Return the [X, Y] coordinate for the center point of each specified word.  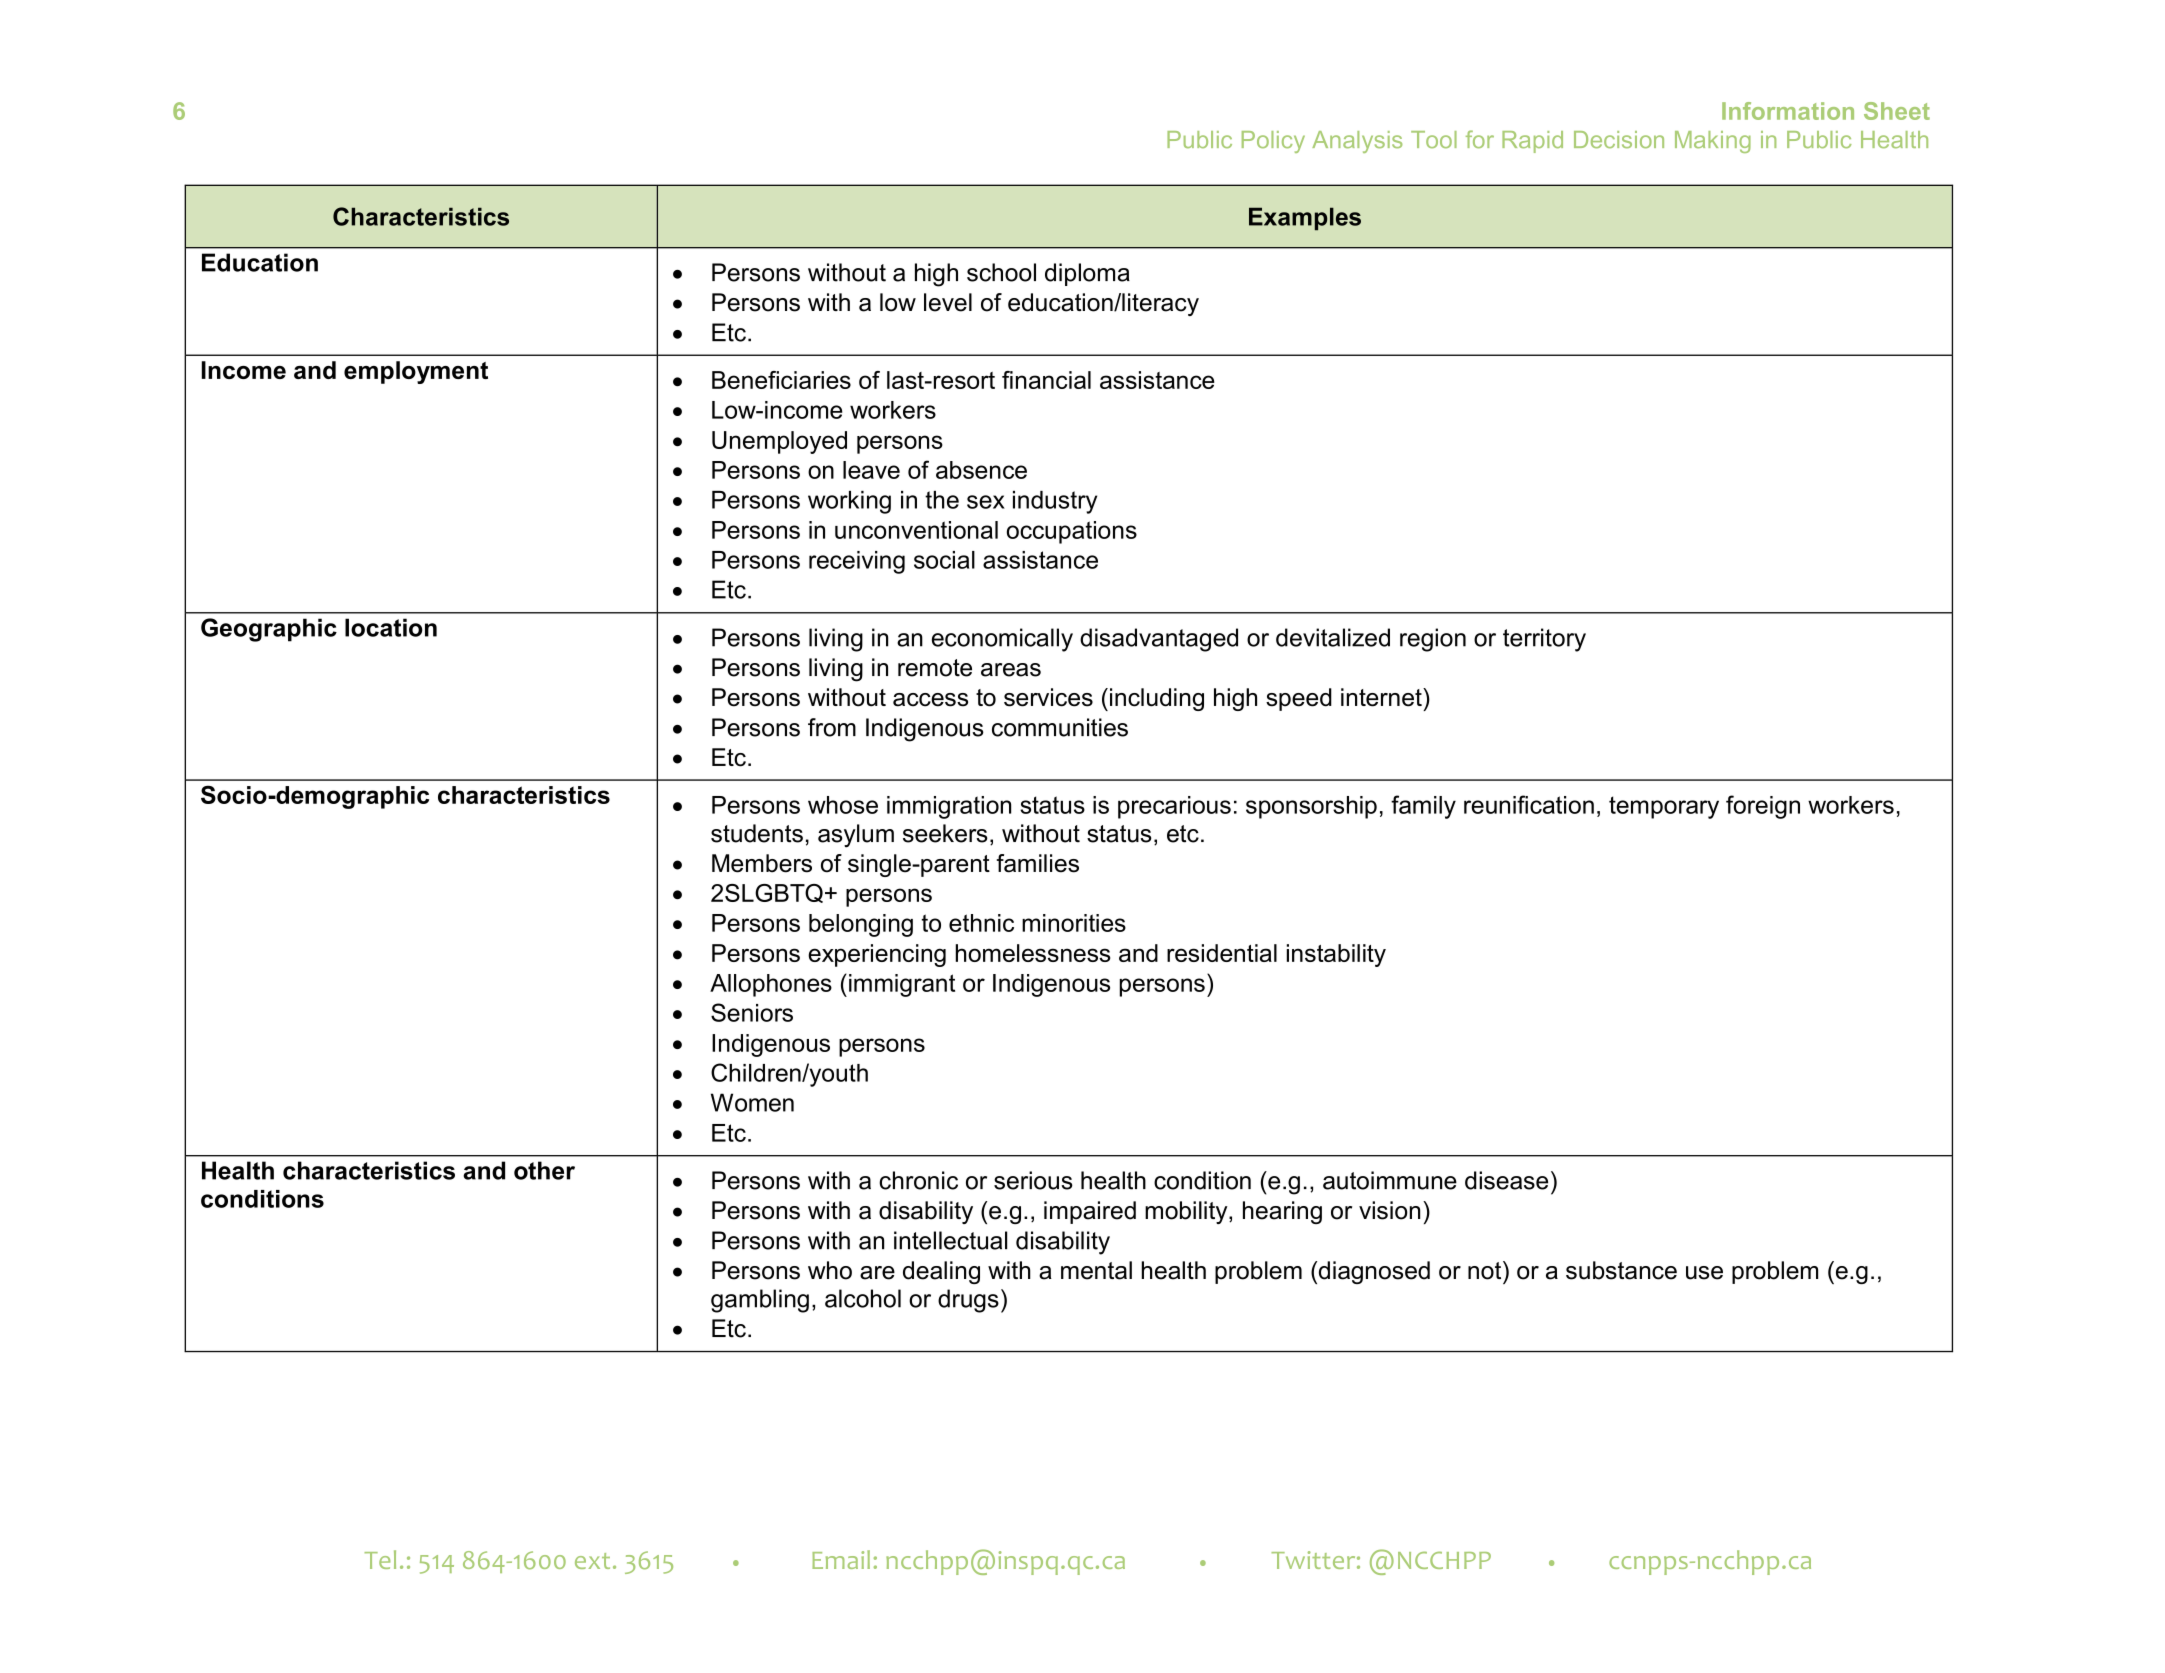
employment [416, 372]
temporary [1664, 807]
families [1038, 863]
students [757, 833]
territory [1544, 640]
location [391, 627]
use [1704, 1273]
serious [1033, 1180]
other [544, 1170]
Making [1713, 142]
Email [841, 1559]
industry [1055, 502]
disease [1506, 1180]
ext [592, 1561]
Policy [1273, 142]
